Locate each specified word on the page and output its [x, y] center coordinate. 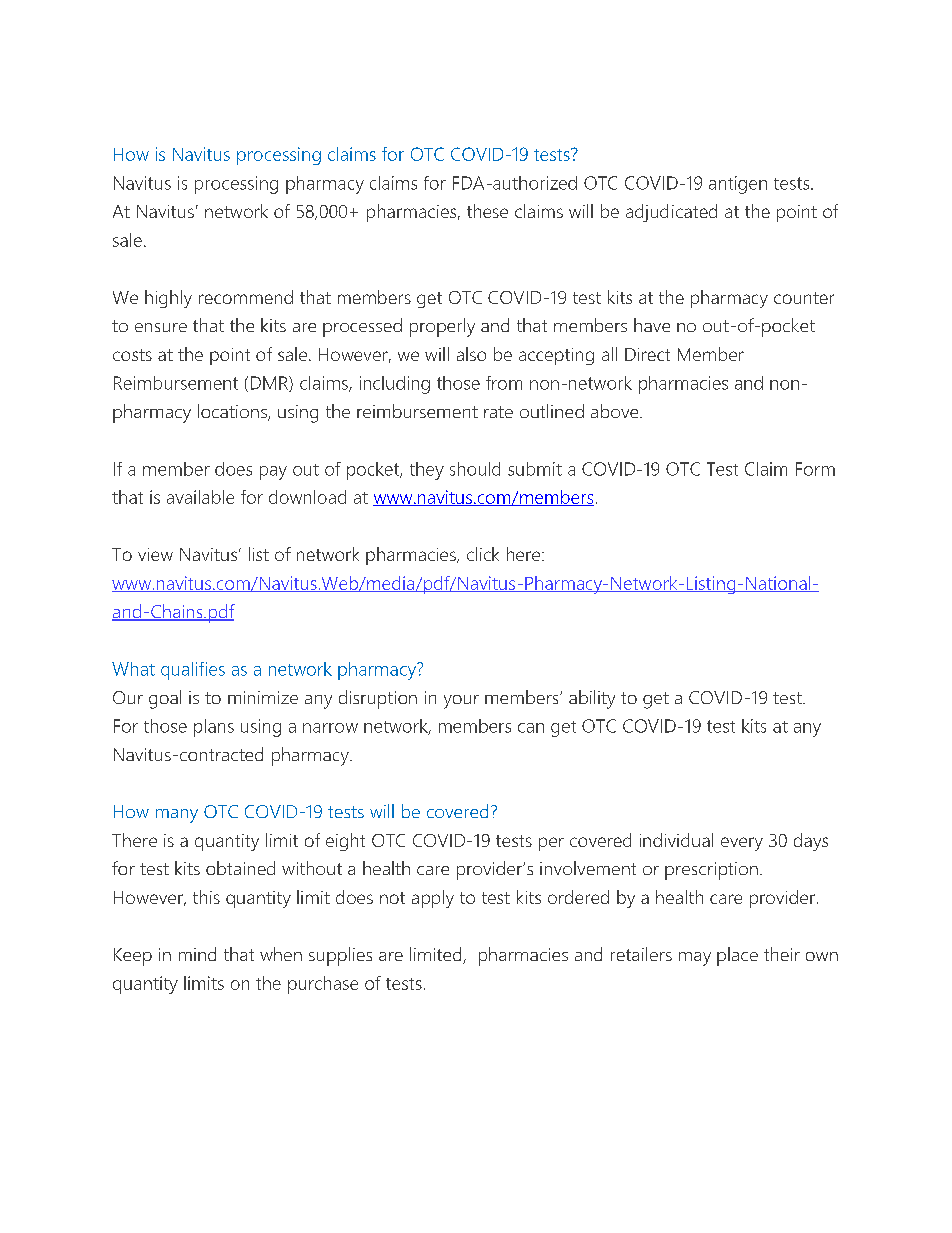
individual [676, 840]
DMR [270, 384]
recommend [246, 297]
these [487, 211]
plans [214, 728]
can [531, 728]
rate [498, 412]
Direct [647, 354]
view [155, 554]
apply [433, 899]
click [483, 554]
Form [815, 469]
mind [197, 954]
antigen [738, 185]
